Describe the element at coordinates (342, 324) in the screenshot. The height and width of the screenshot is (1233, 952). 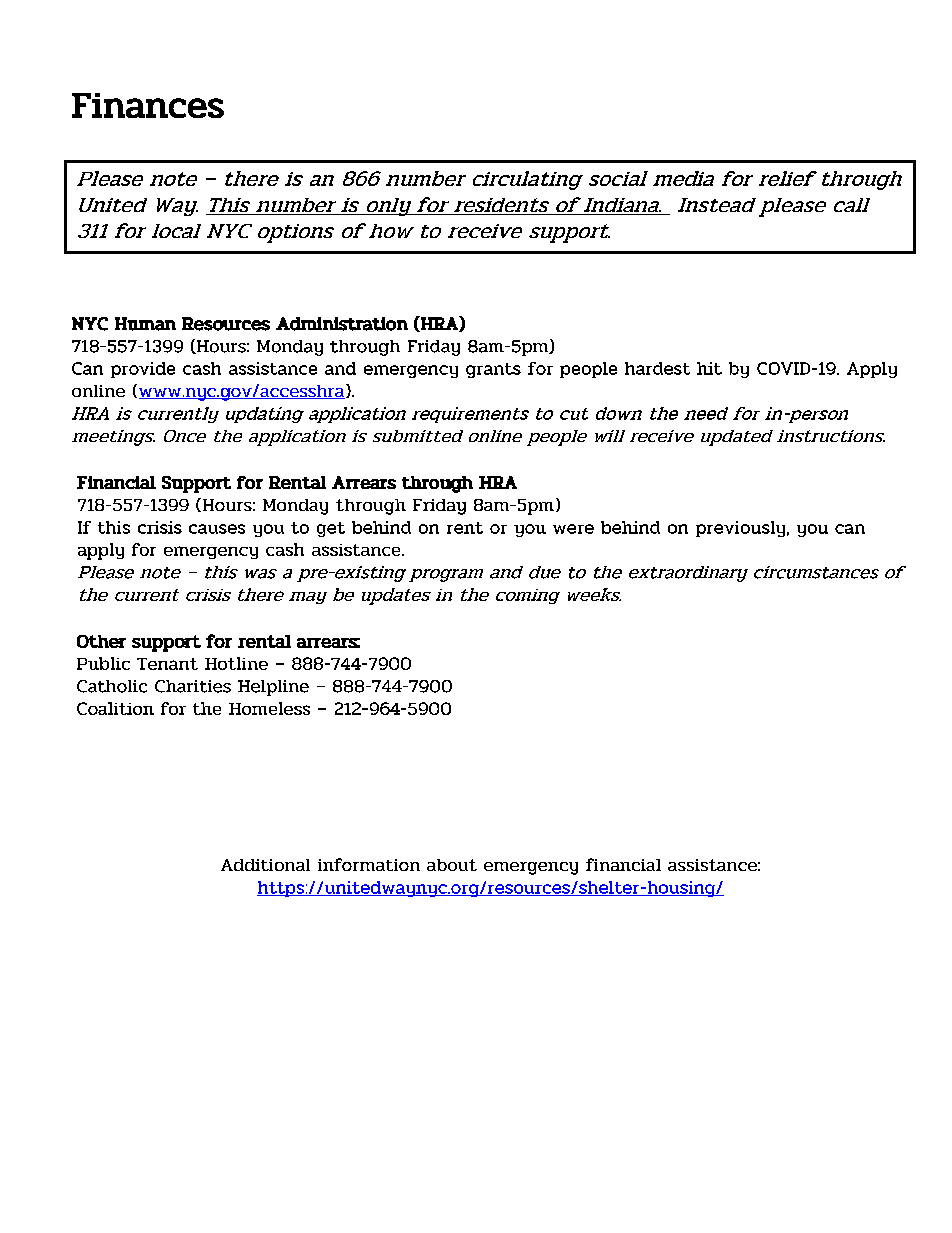
I see `Administration` at that location.
